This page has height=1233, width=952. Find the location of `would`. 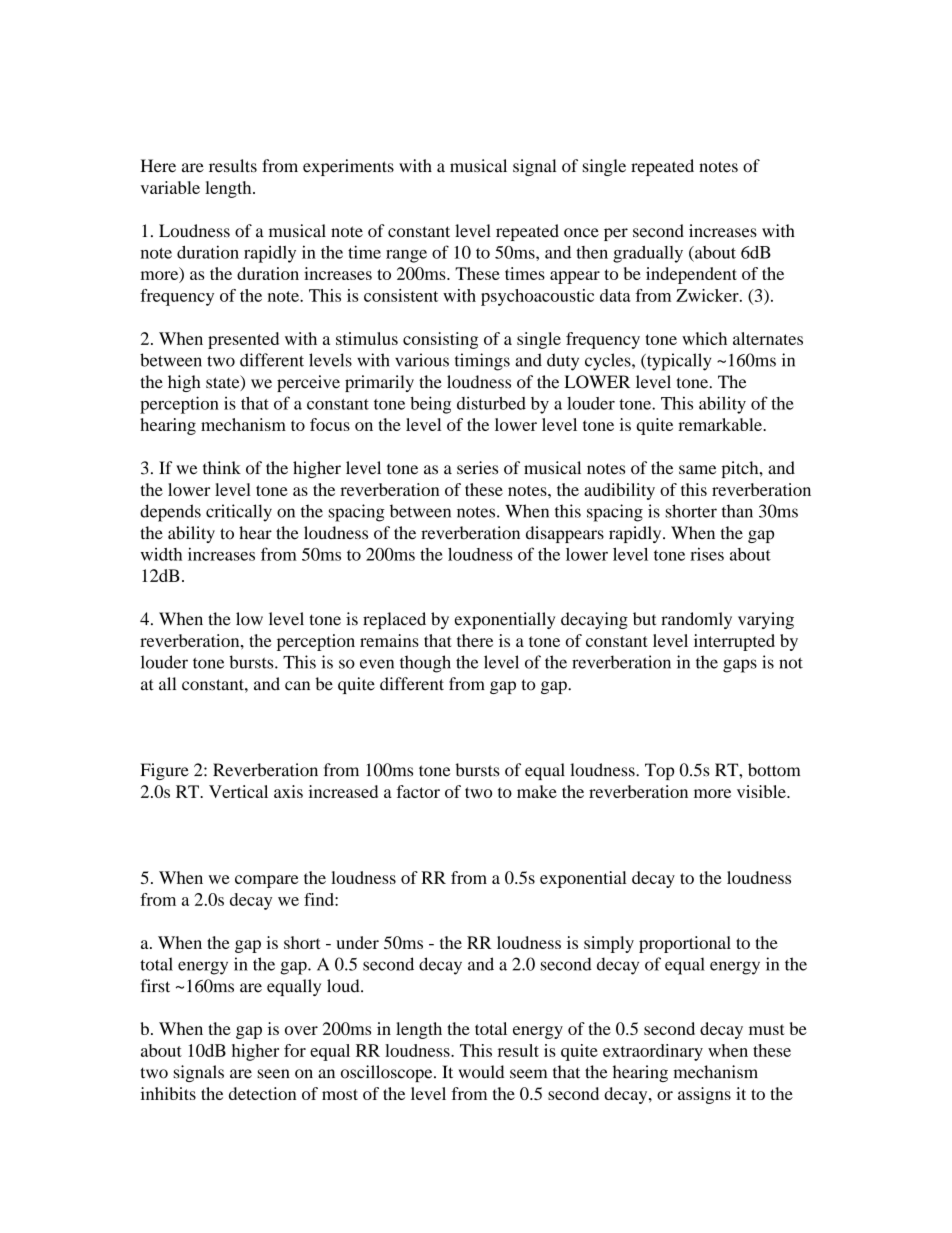

would is located at coordinates (481, 1072).
